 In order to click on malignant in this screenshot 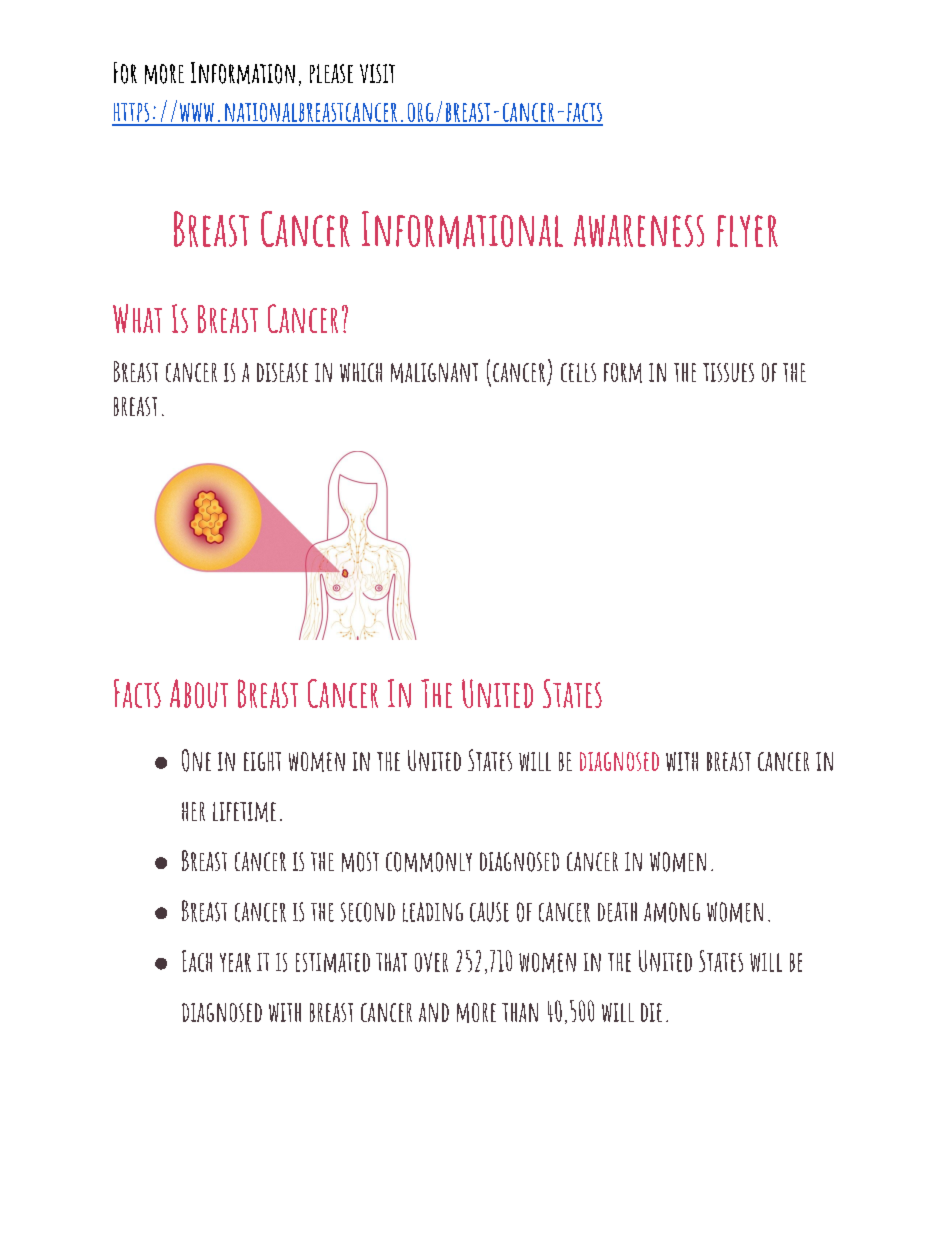, I will do `click(434, 373)`.
